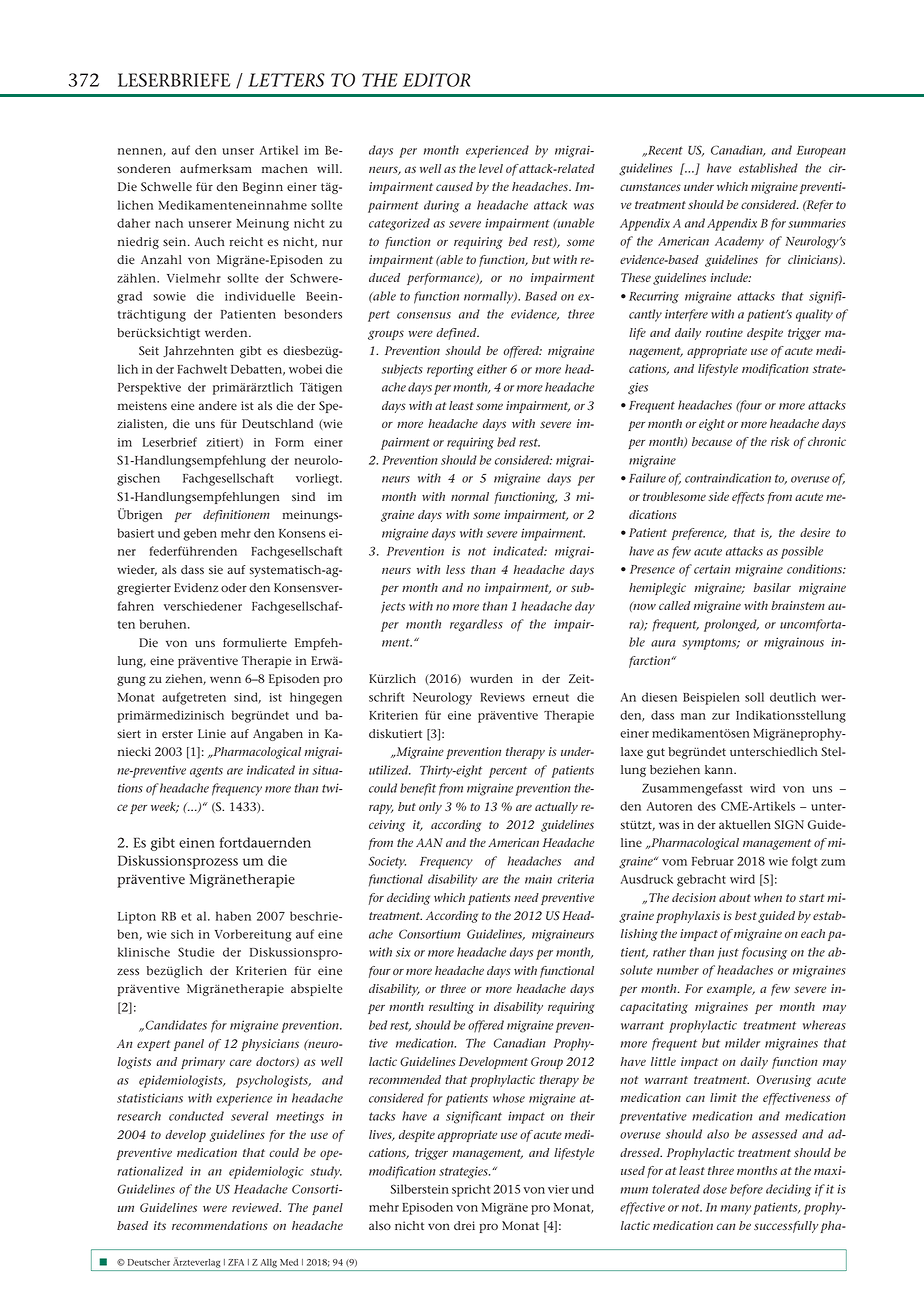  What do you see at coordinates (286, 80) in the screenshot?
I see `LETTERS` at bounding box center [286, 80].
